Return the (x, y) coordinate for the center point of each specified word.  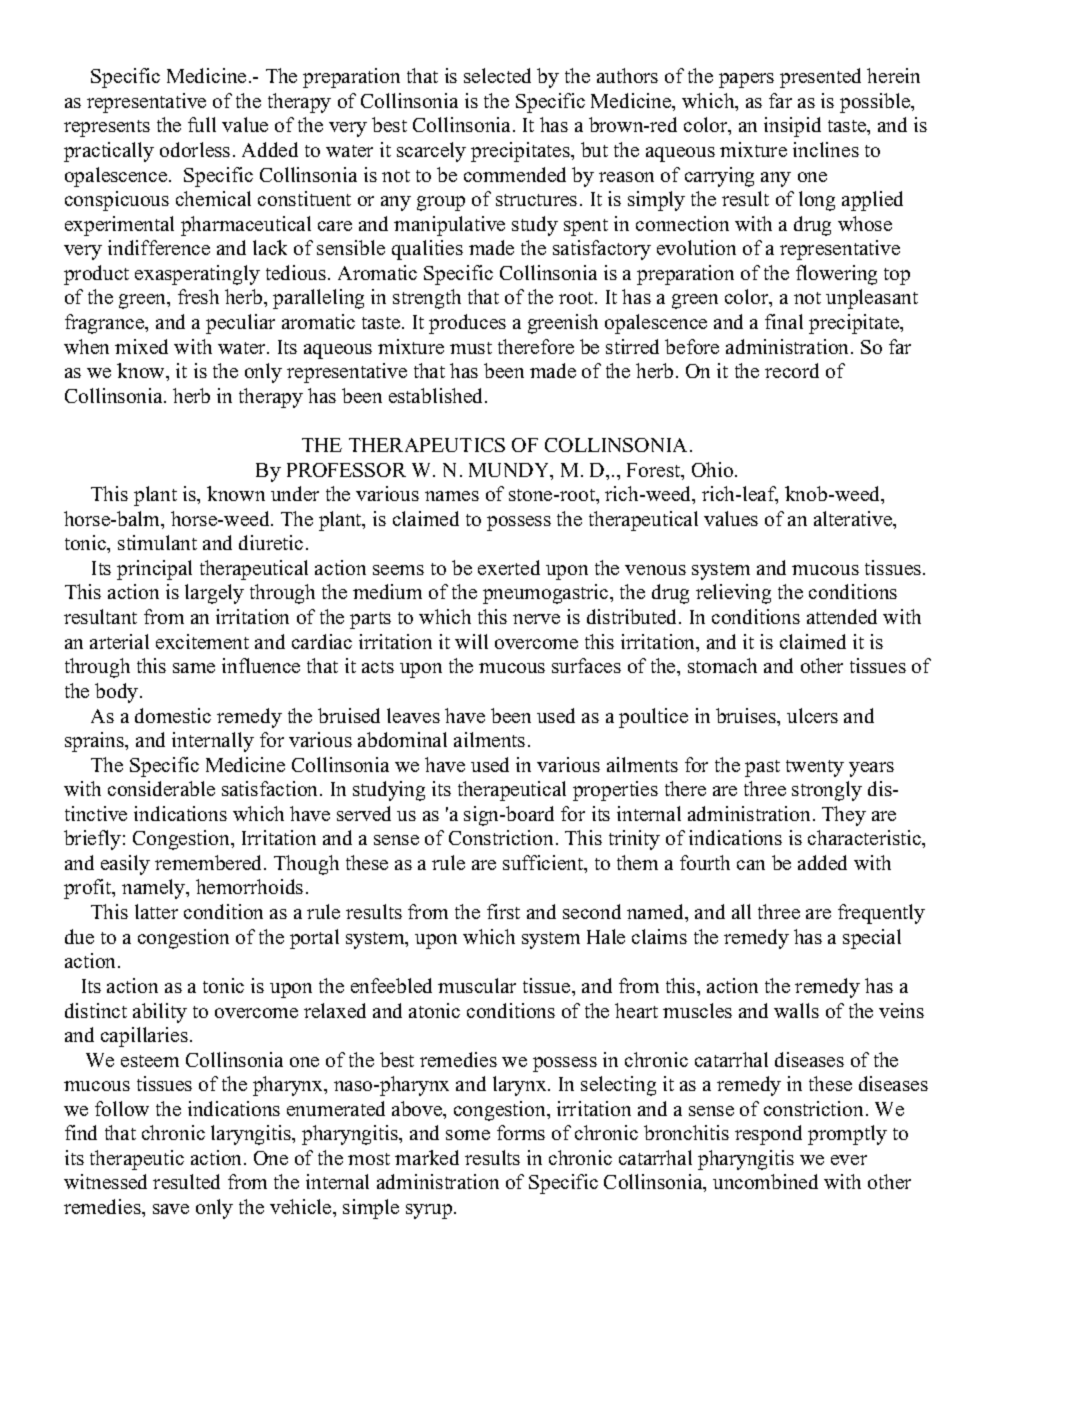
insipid (792, 127)
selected (497, 75)
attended (842, 616)
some (468, 1135)
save (171, 1209)
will (471, 641)
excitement (202, 641)
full (202, 124)
